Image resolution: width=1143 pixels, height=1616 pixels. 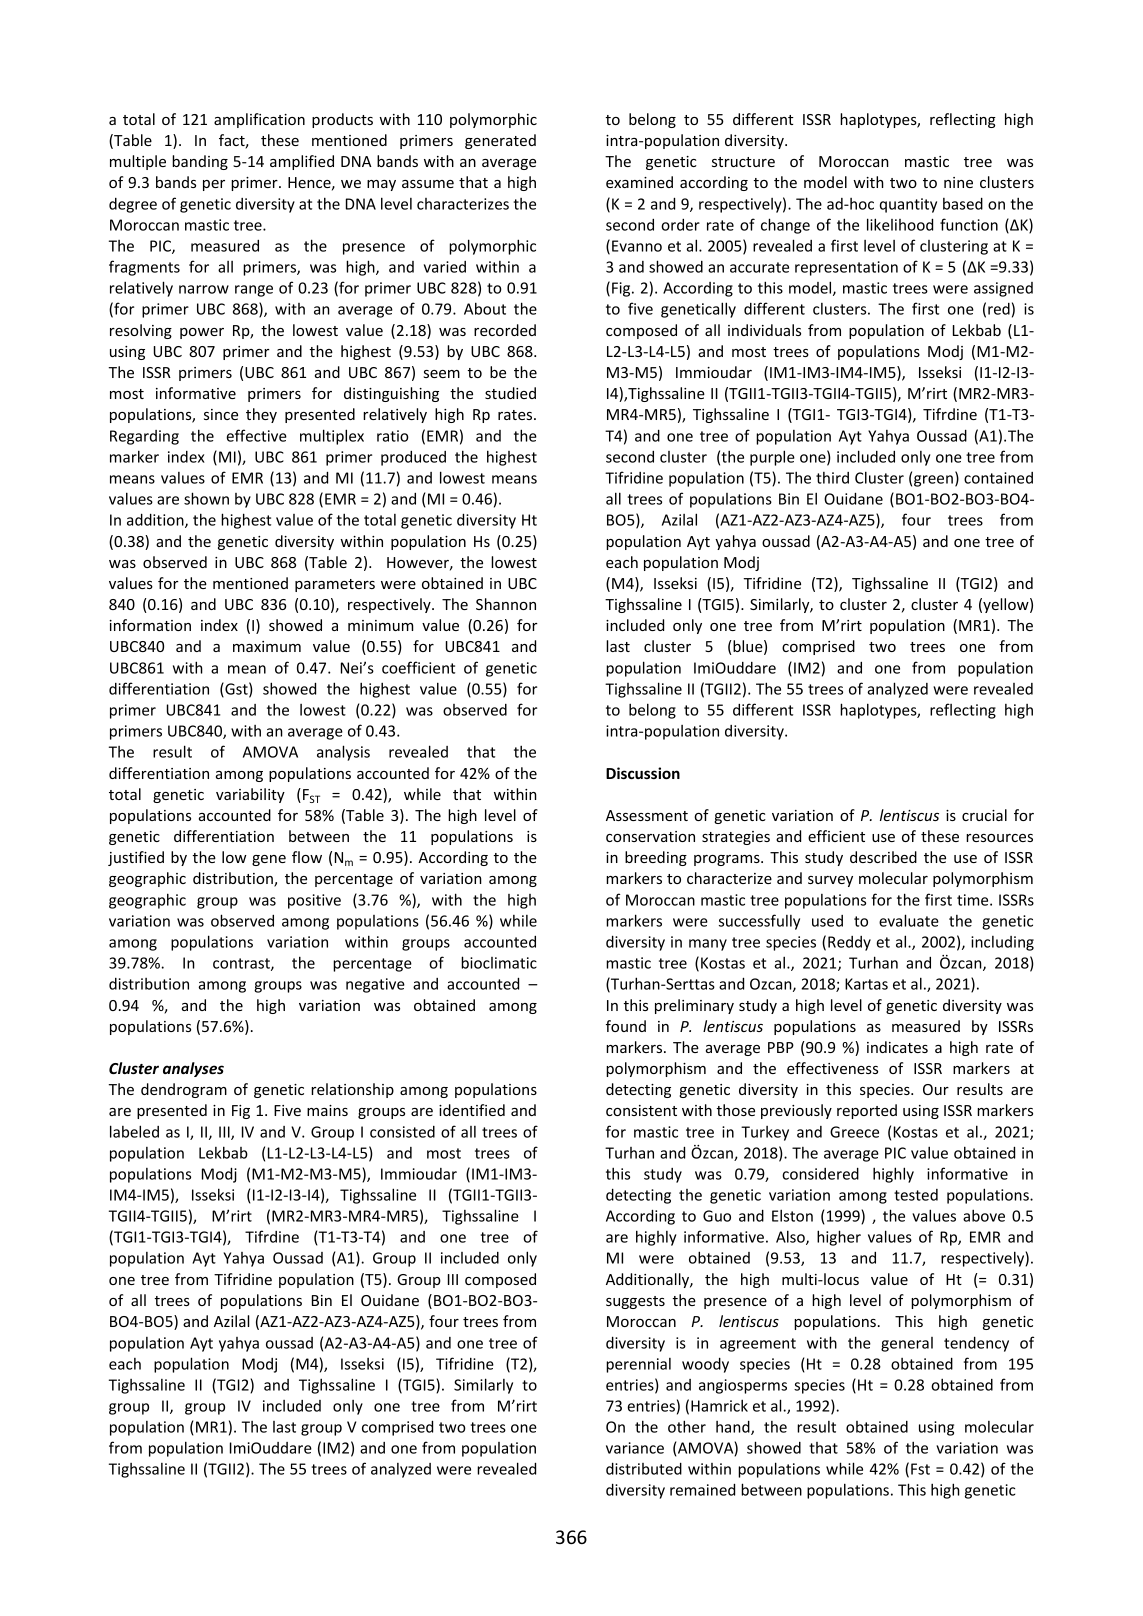 I want to click on banding, so click(x=200, y=162).
